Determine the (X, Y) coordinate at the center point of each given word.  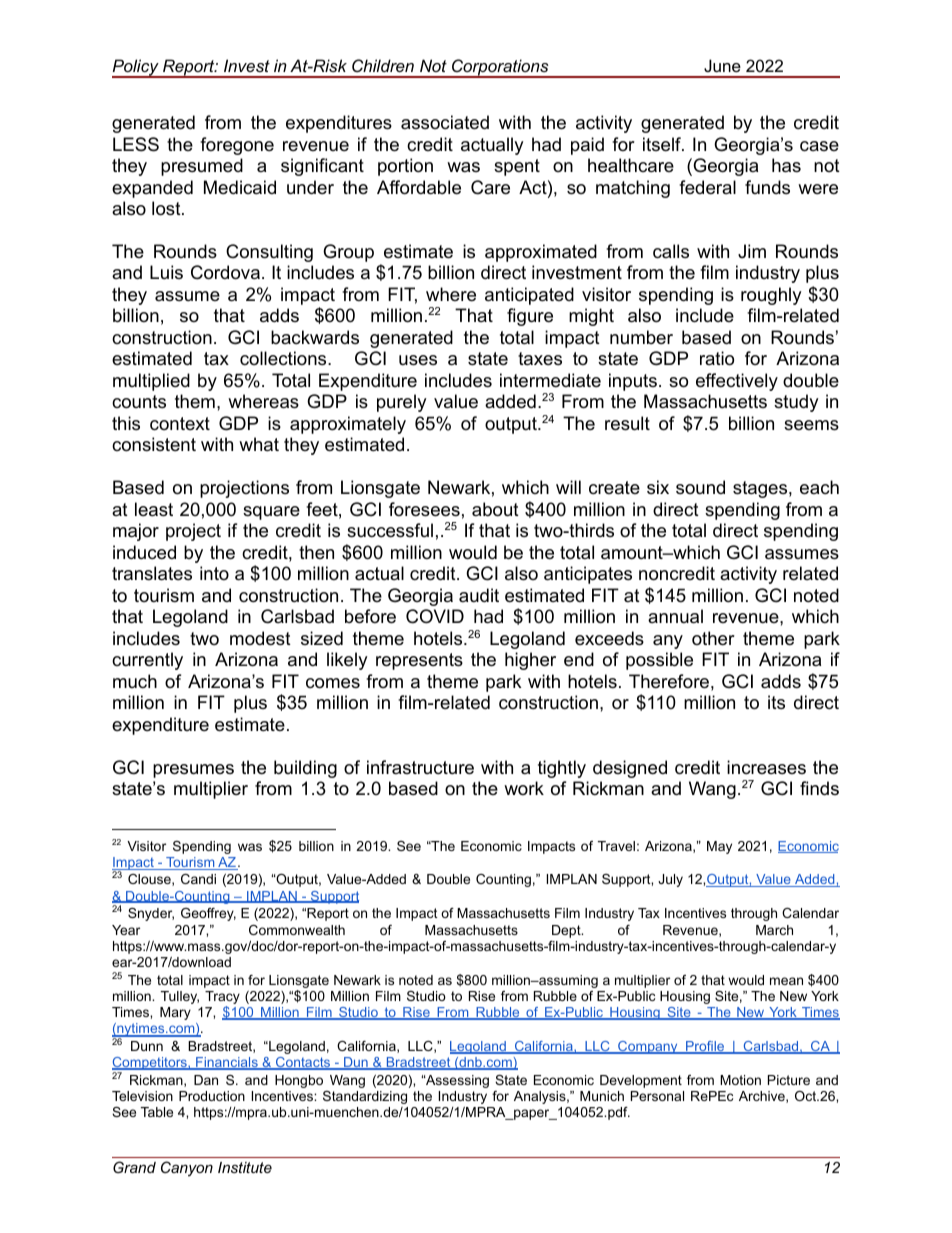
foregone (237, 146)
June (722, 65)
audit (479, 595)
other (713, 638)
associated (445, 122)
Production (212, 1096)
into (214, 573)
